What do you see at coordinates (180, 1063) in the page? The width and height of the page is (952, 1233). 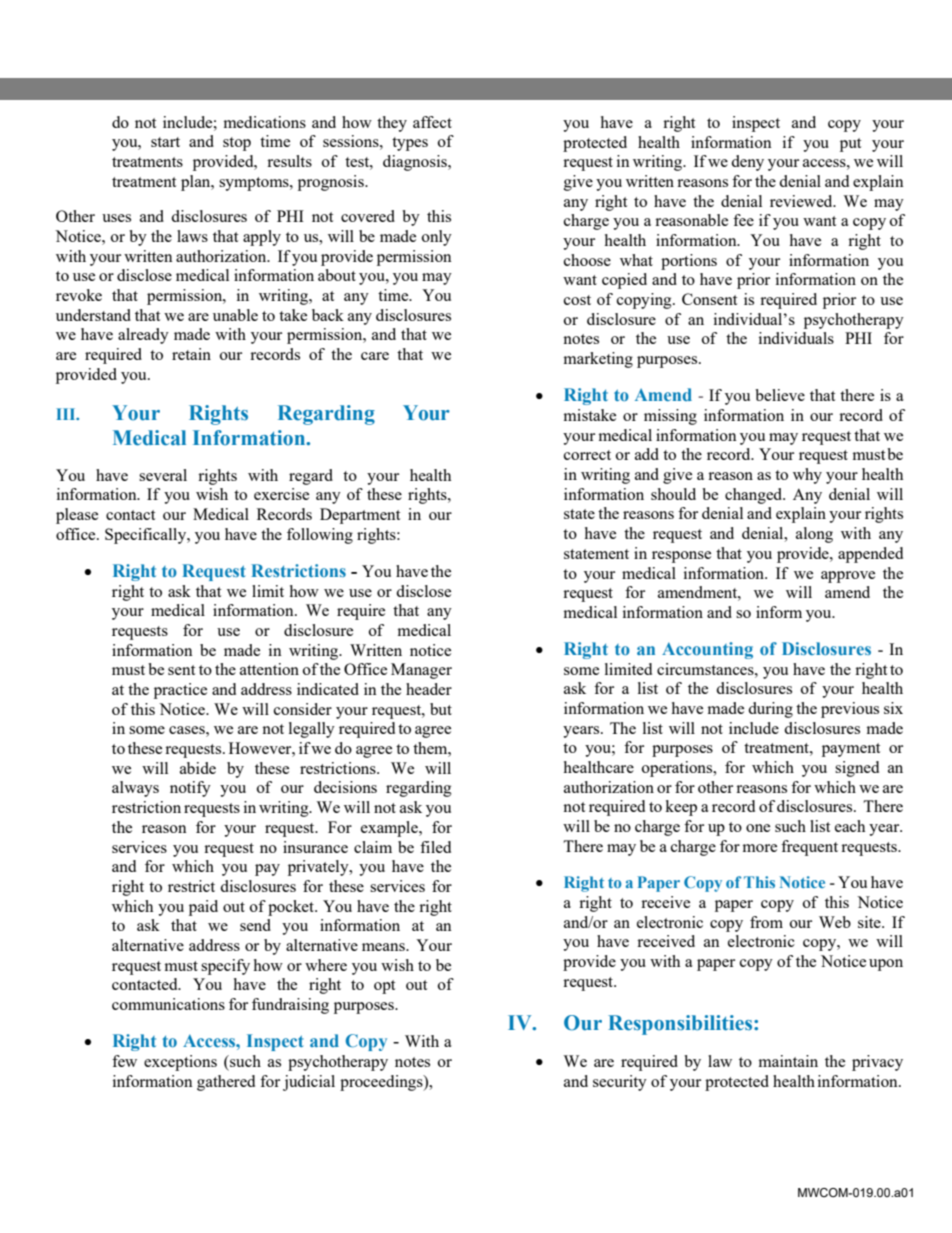 I see `exceptions` at bounding box center [180, 1063].
